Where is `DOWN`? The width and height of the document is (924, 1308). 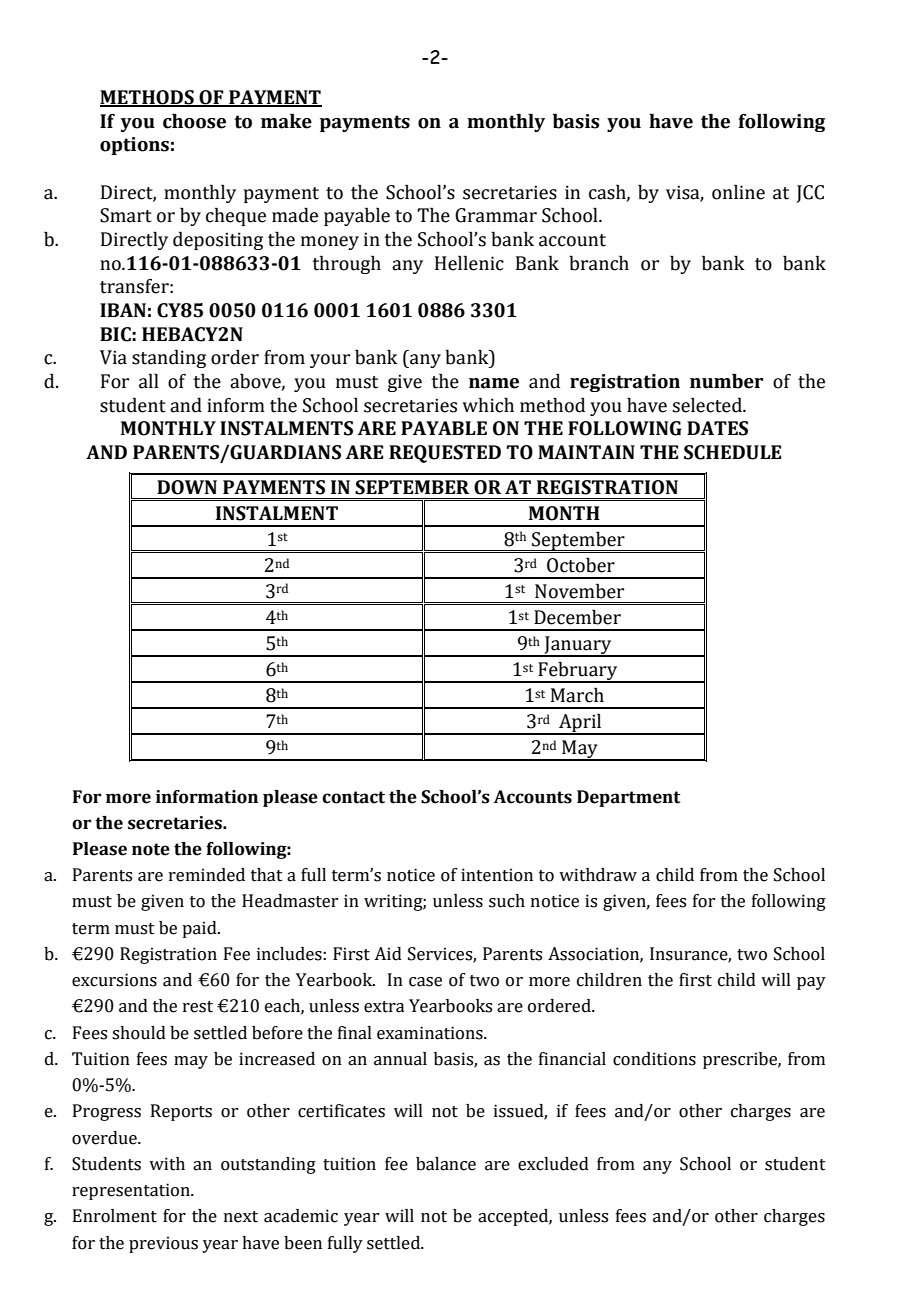 DOWN is located at coordinates (187, 487).
